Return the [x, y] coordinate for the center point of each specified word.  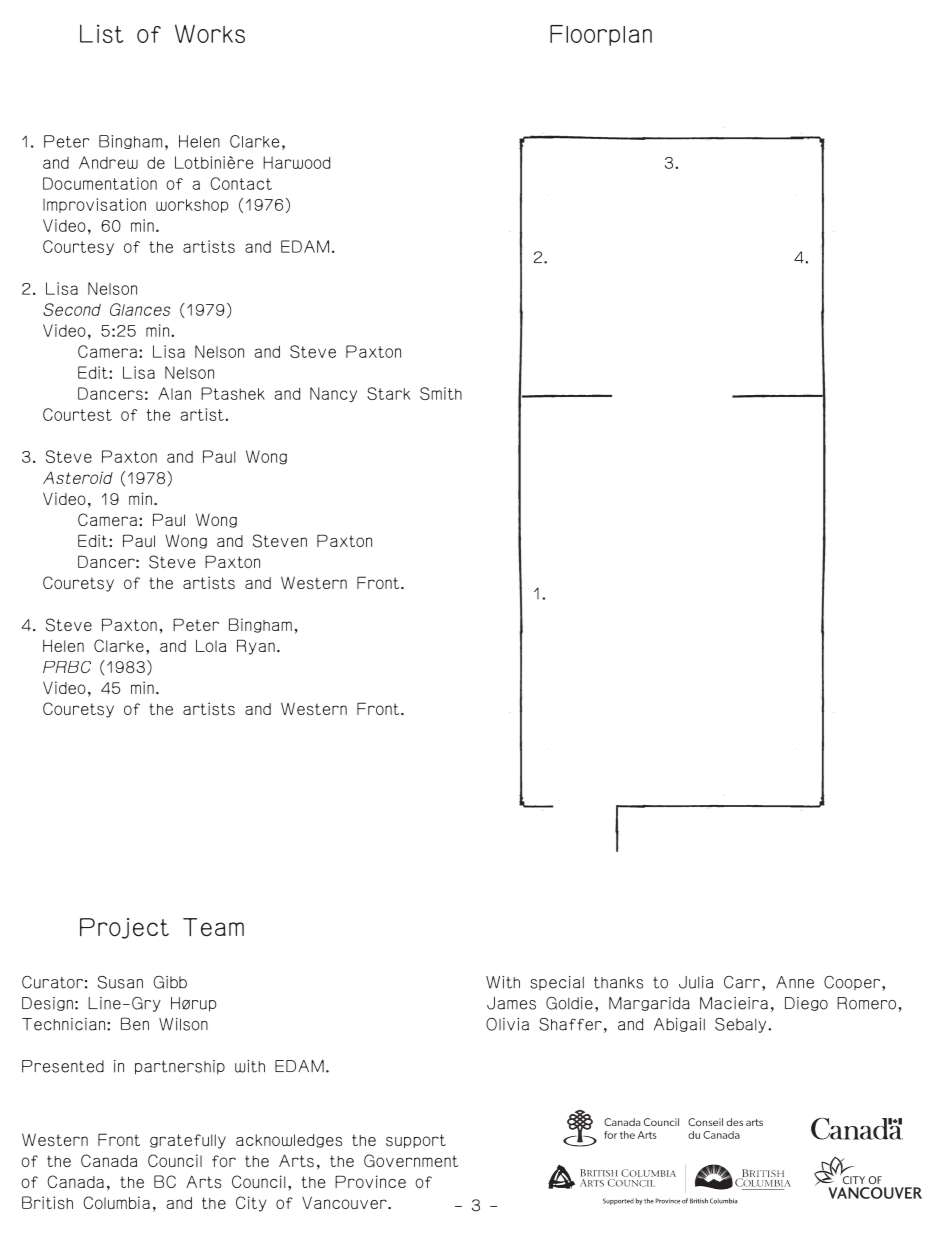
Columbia [116, 1202]
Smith [441, 393]
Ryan [256, 647]
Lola [211, 645]
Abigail [679, 1025]
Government [411, 1161]
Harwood [296, 162]
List [101, 33]
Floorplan [601, 35]
